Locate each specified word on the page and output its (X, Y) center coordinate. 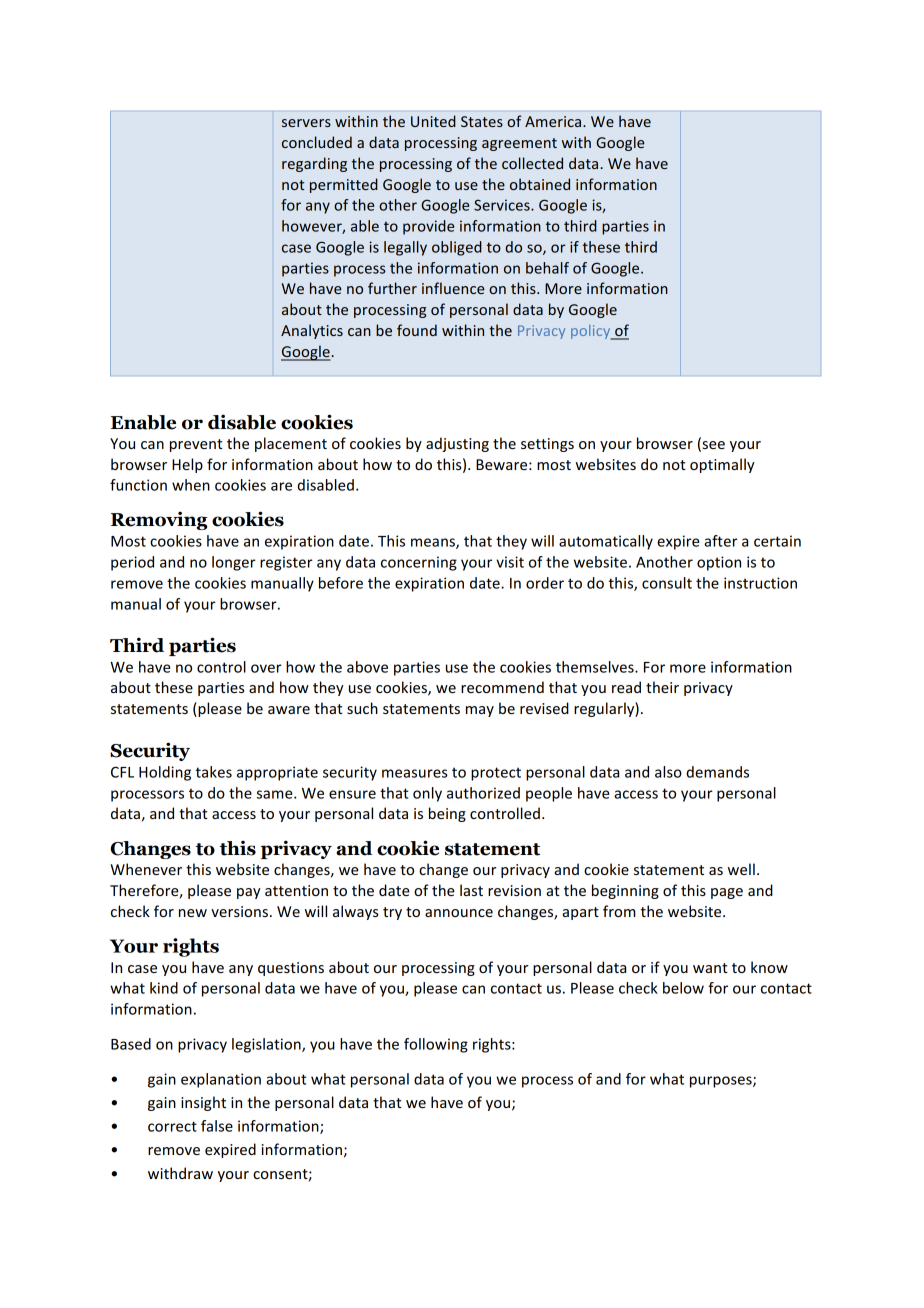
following (436, 1045)
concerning (419, 563)
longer (234, 563)
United (433, 121)
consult (667, 583)
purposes (722, 1082)
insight (203, 1103)
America (554, 121)
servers (306, 123)
